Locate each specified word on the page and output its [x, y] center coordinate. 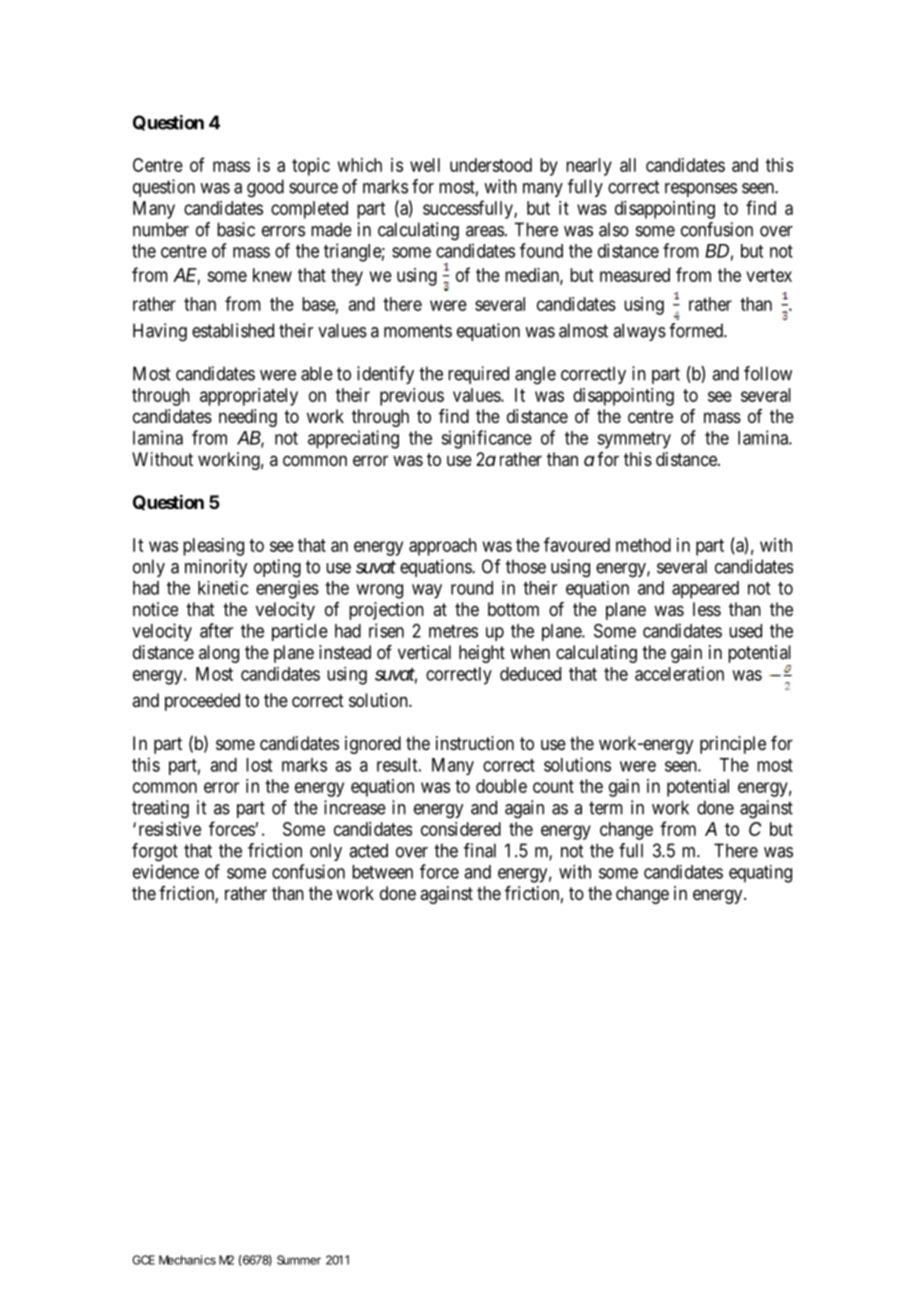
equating [760, 874]
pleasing [213, 547]
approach [443, 547]
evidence [166, 871]
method [643, 545]
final [480, 850]
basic [236, 229]
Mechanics [187, 1260]
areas [485, 231]
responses [701, 190]
